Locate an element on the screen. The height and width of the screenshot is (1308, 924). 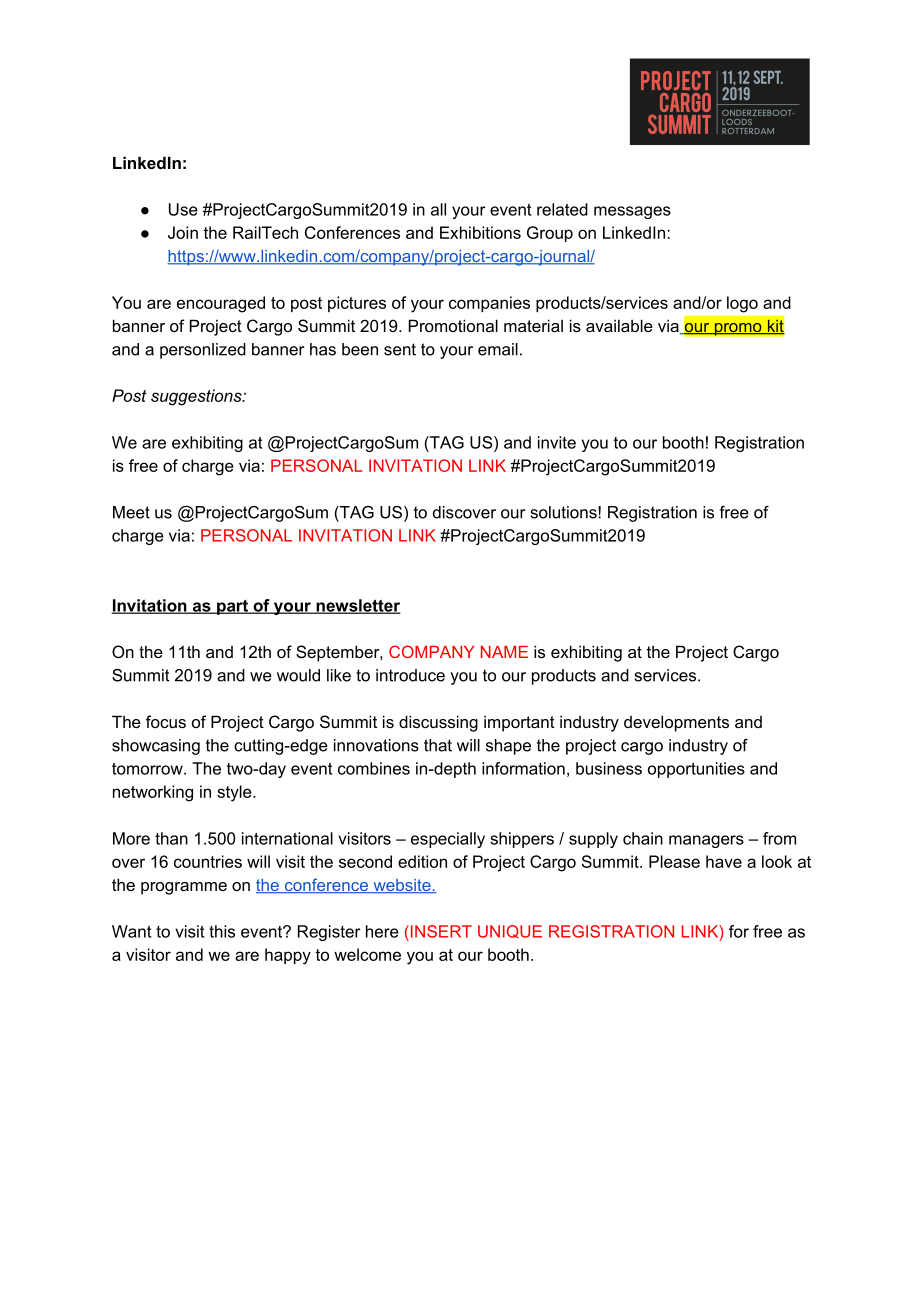
introduce is located at coordinates (410, 675).
